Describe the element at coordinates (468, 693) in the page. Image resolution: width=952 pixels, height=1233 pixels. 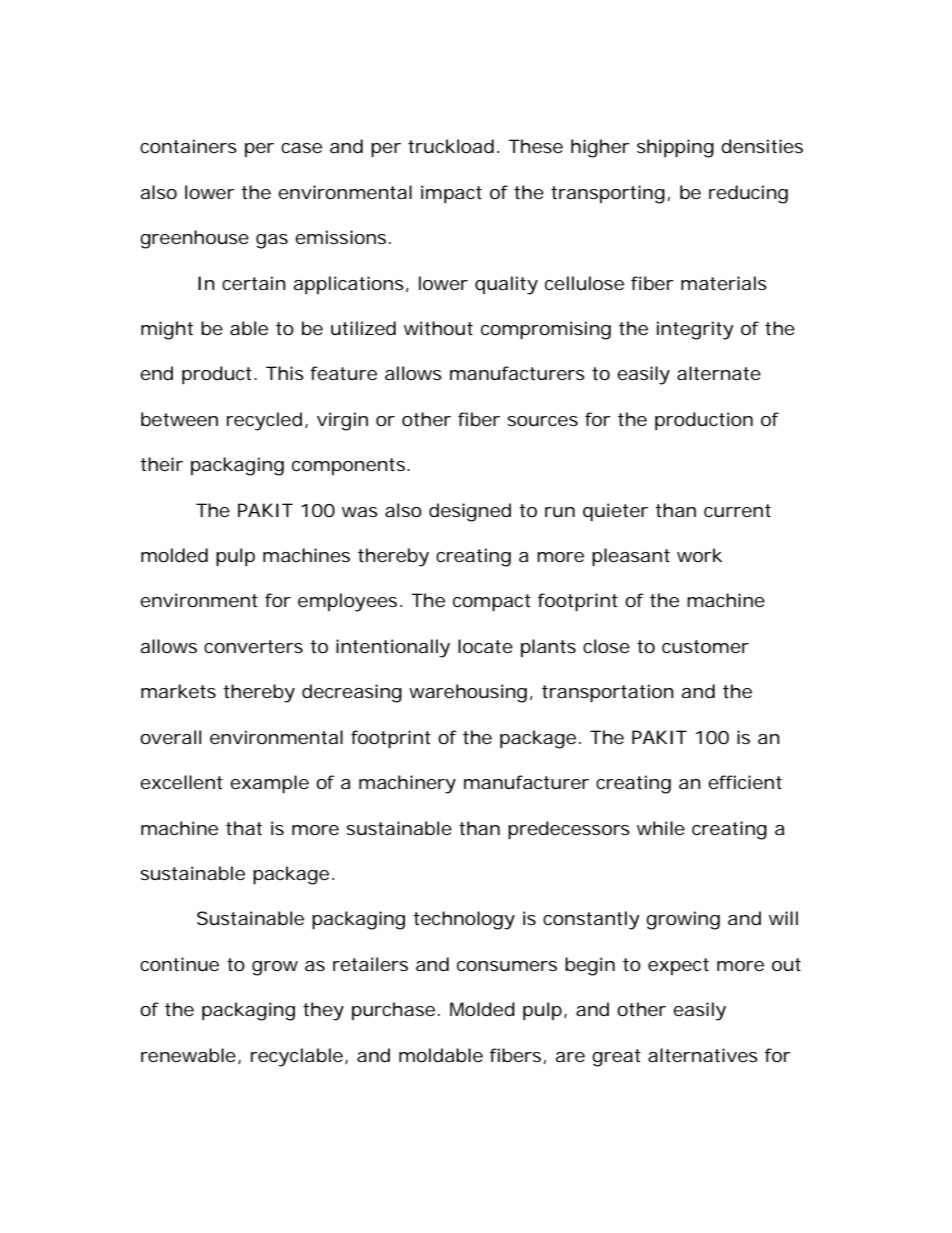
I see `warehousing` at that location.
